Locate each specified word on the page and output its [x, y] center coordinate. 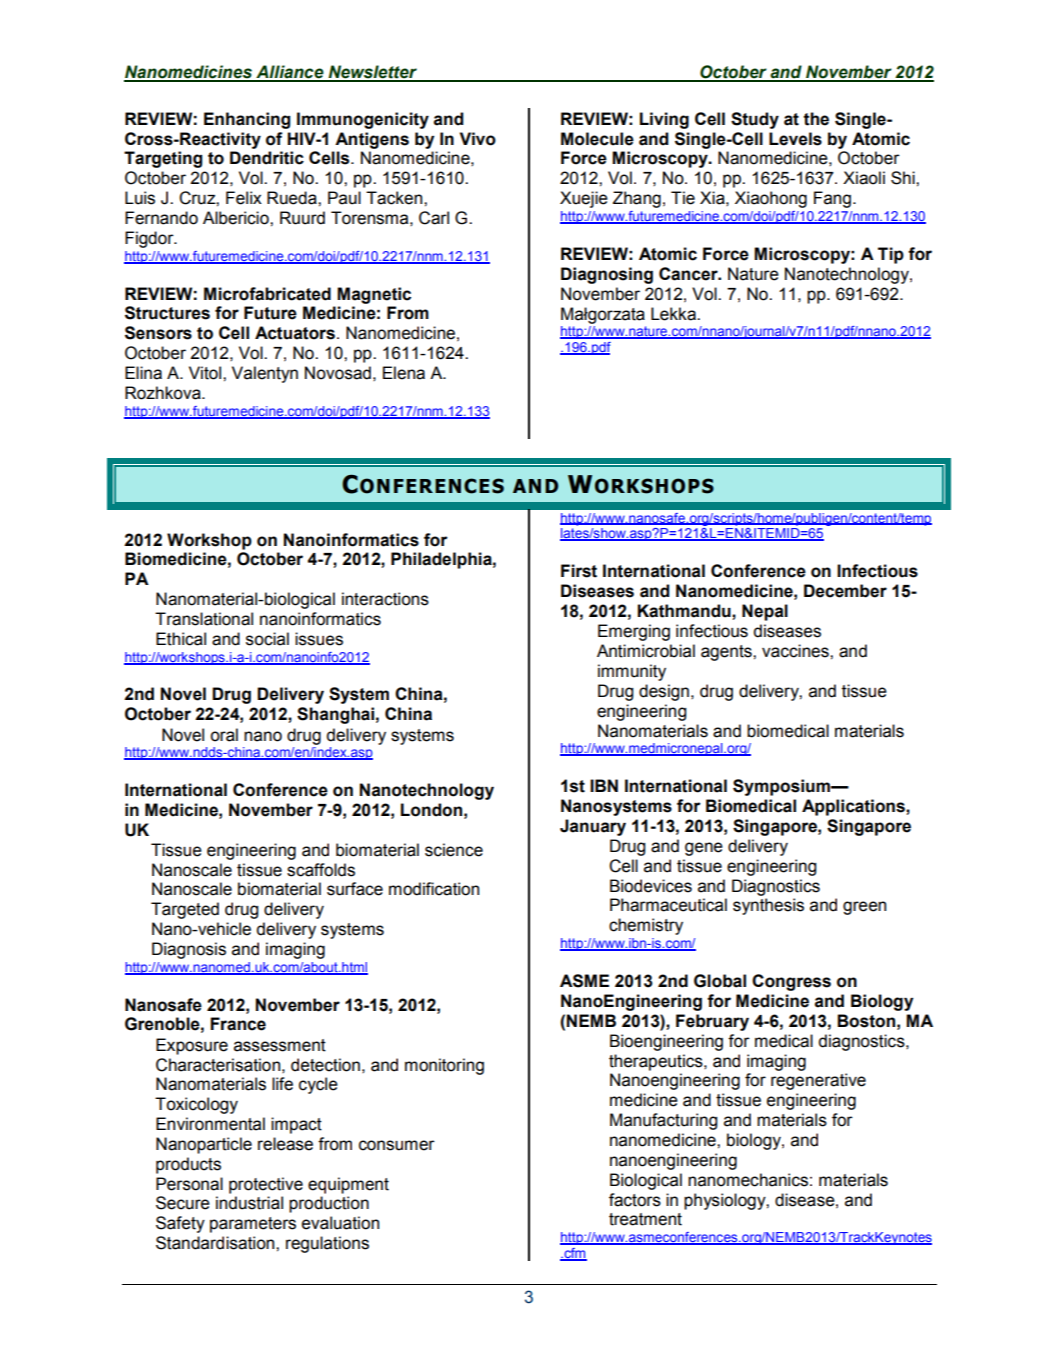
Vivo [478, 139]
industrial [249, 1203]
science [454, 850]
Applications [854, 807]
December [845, 591]
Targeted [185, 910]
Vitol [206, 373]
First [579, 571]
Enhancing [247, 120]
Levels [795, 139]
